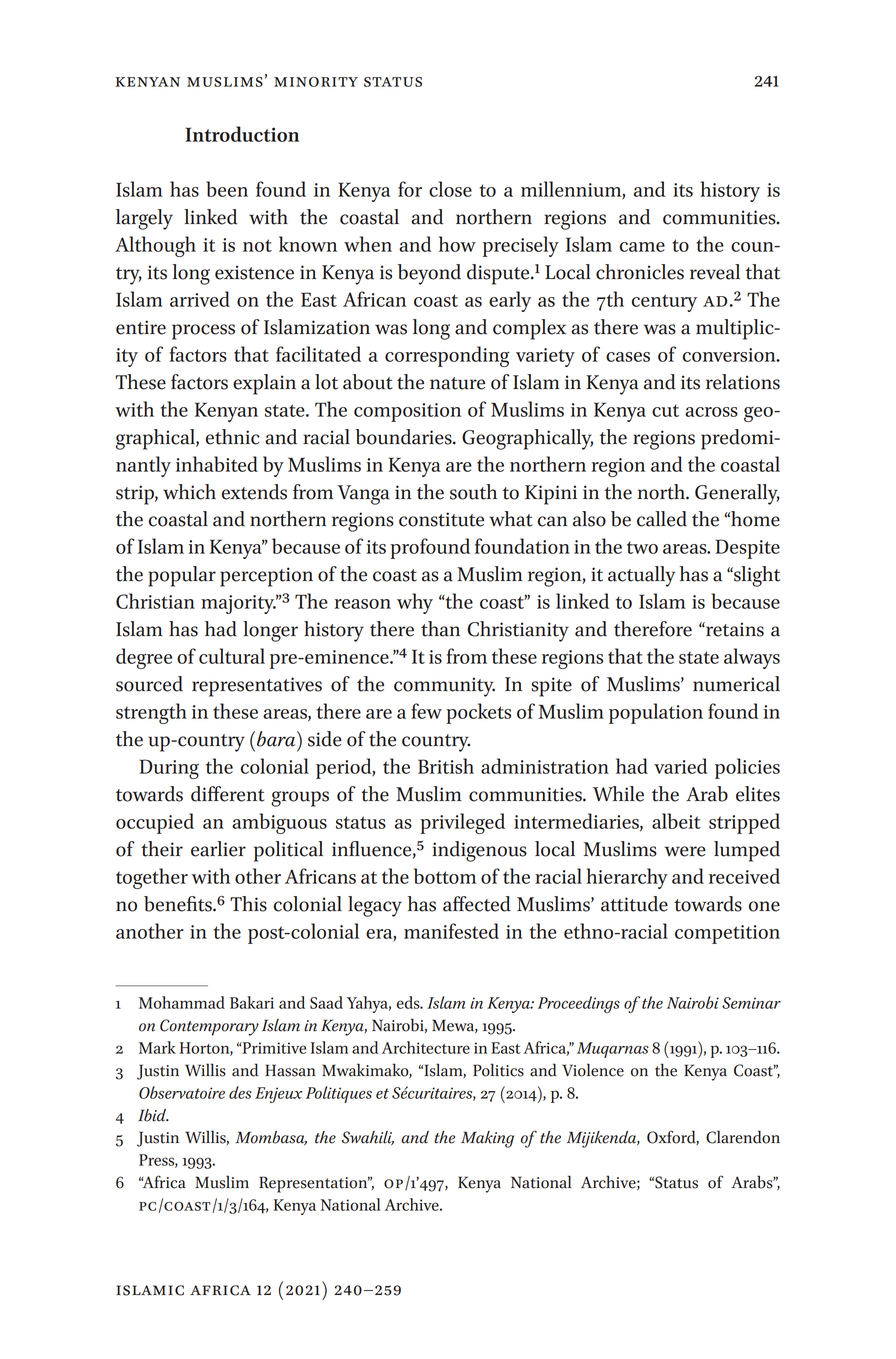 This page has height=1359, width=896. What do you see at coordinates (248, 904) in the page?
I see `This` at bounding box center [248, 904].
